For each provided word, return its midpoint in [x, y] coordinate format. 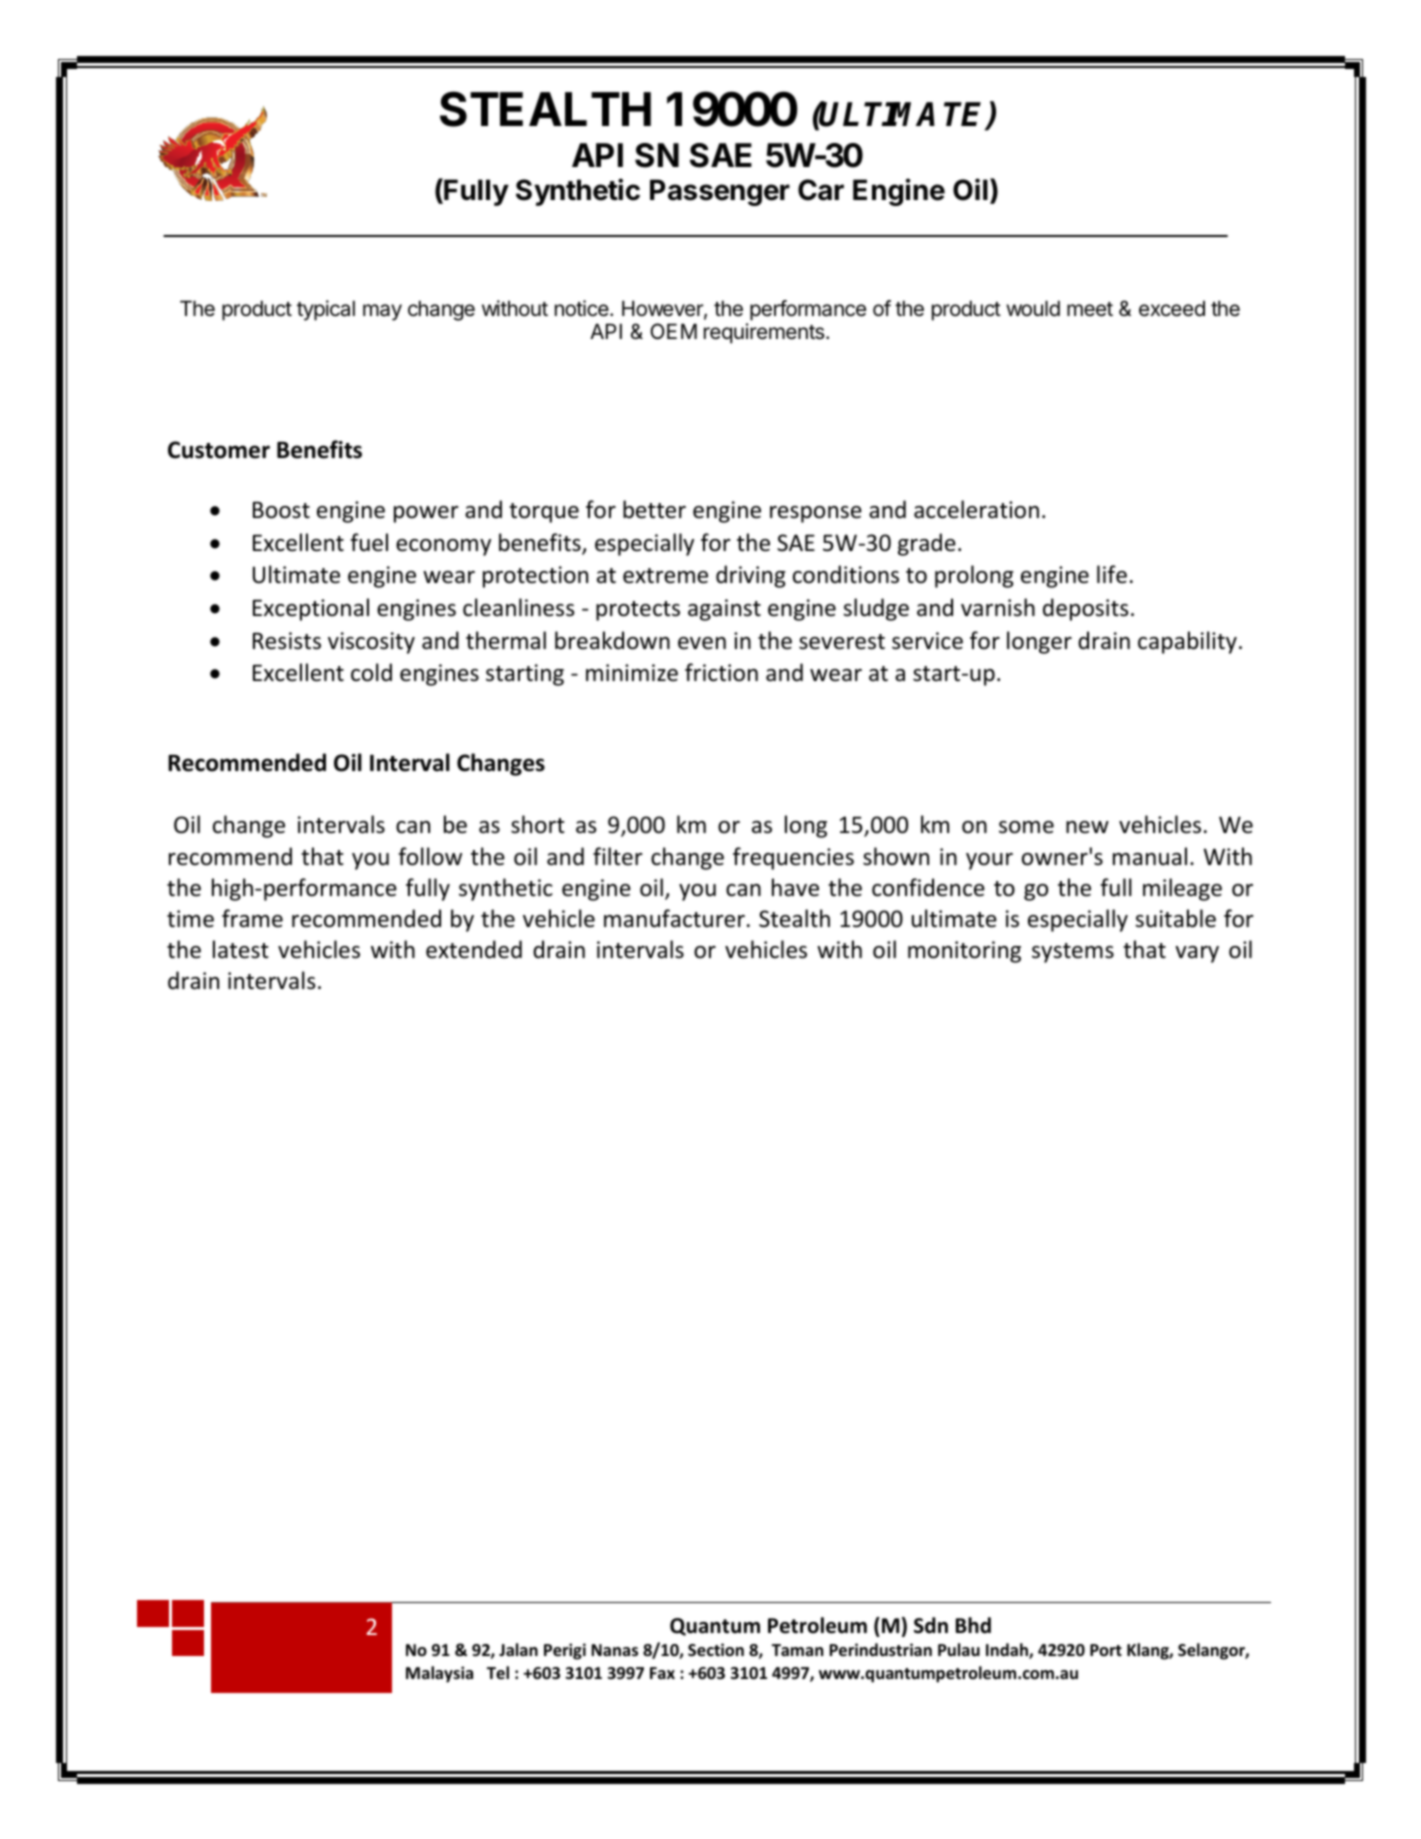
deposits [1085, 609]
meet [1090, 309]
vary [1197, 954]
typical [326, 310]
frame [252, 918]
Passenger [720, 192]
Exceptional [311, 609]
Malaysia [439, 1674]
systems [1073, 953]
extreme [665, 576]
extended [474, 949]
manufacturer [674, 918]
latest [241, 949]
